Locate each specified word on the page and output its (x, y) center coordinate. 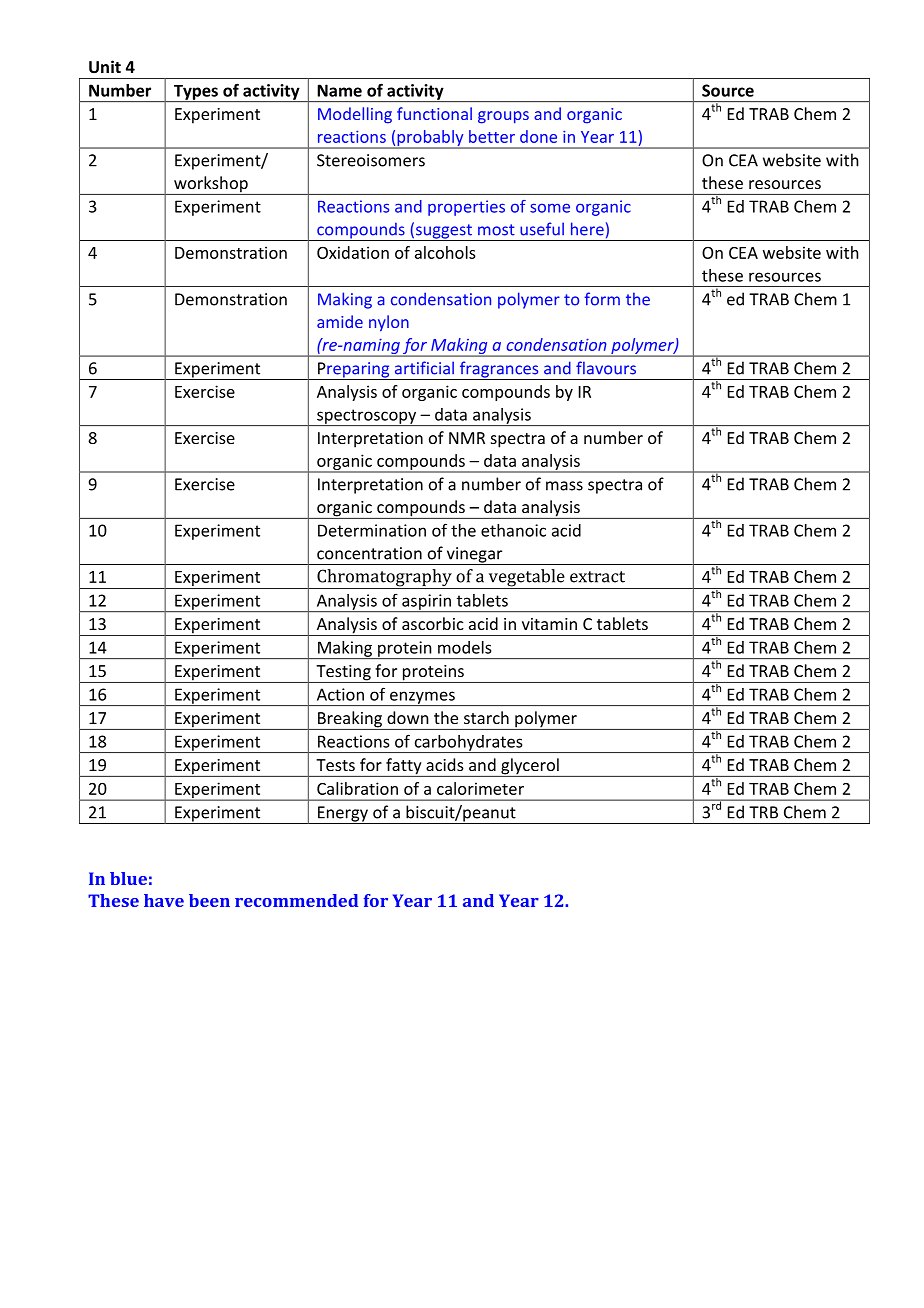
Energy (343, 815)
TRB (763, 812)
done (538, 136)
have (164, 900)
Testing (343, 674)
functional (434, 113)
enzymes (422, 698)
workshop (211, 185)
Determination (372, 530)
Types (195, 93)
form (602, 299)
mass (564, 486)
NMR (467, 438)
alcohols (445, 252)
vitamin (549, 624)
